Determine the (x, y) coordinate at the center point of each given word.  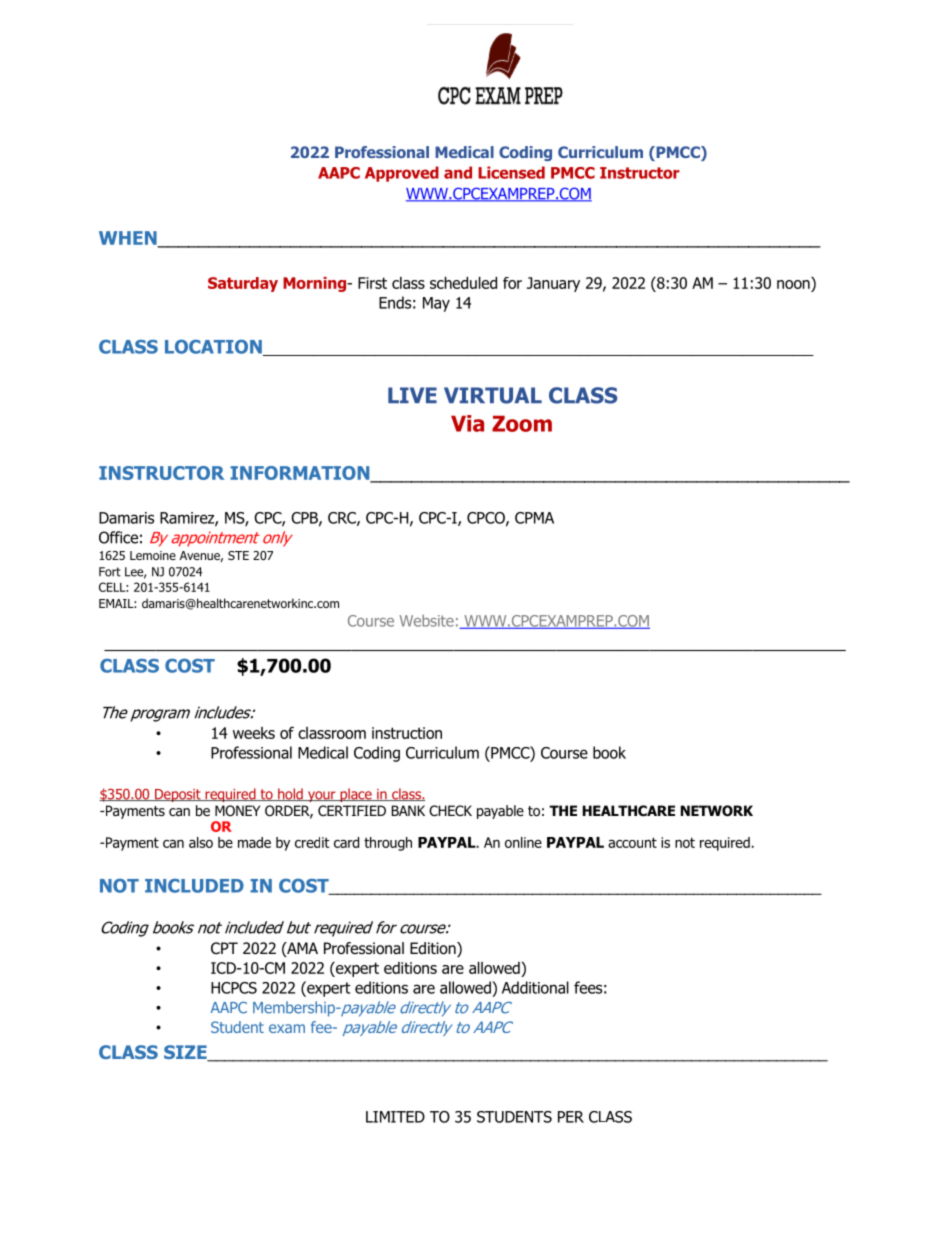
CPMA (534, 518)
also (201, 842)
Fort (110, 572)
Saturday (243, 284)
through (388, 844)
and (458, 172)
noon (794, 286)
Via (467, 423)
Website (426, 620)
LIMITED (395, 1117)
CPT (224, 948)
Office (118, 537)
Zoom (522, 424)
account (632, 842)
